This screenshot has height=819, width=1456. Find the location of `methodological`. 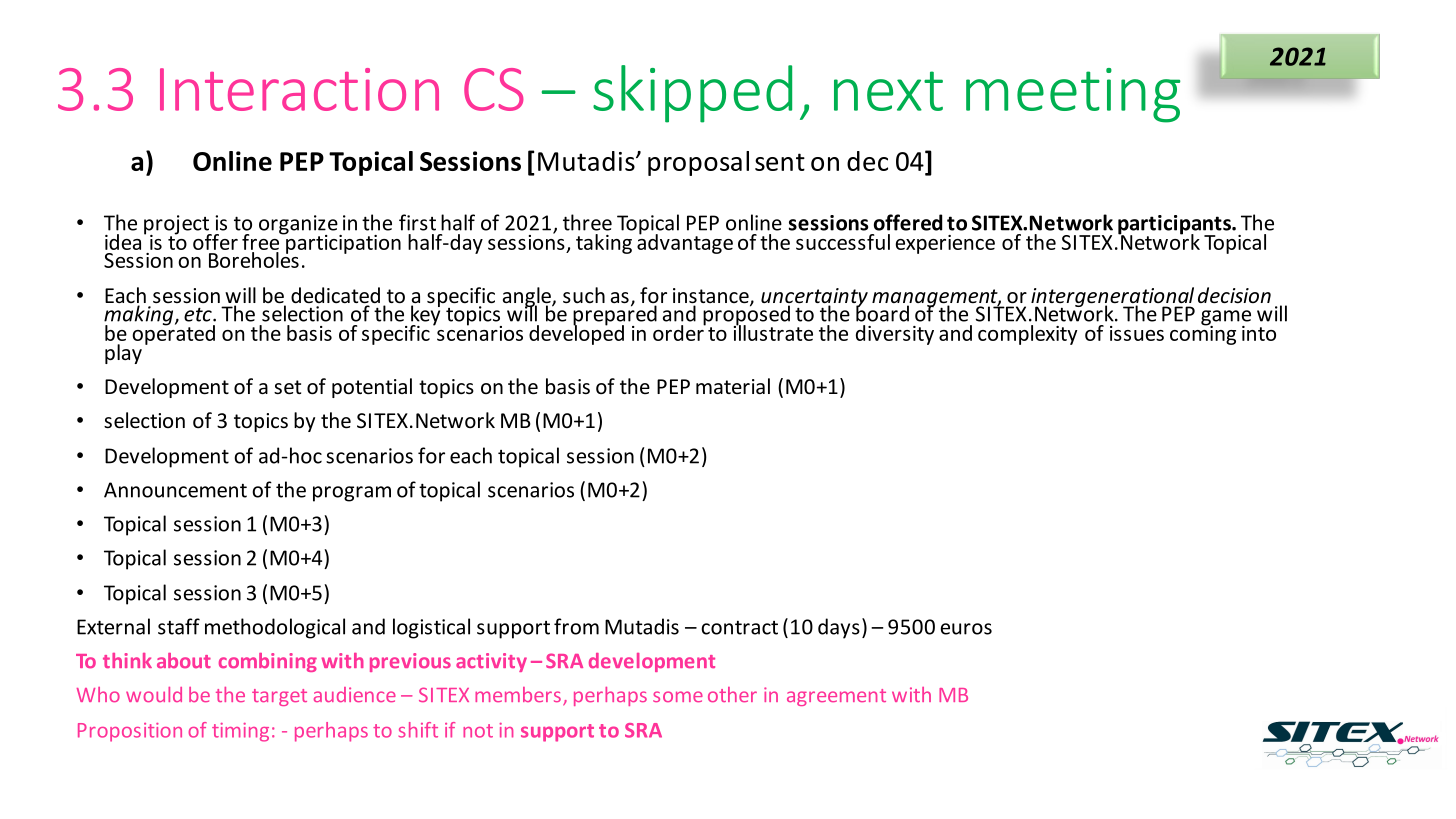

methodological is located at coordinates (275, 628).
